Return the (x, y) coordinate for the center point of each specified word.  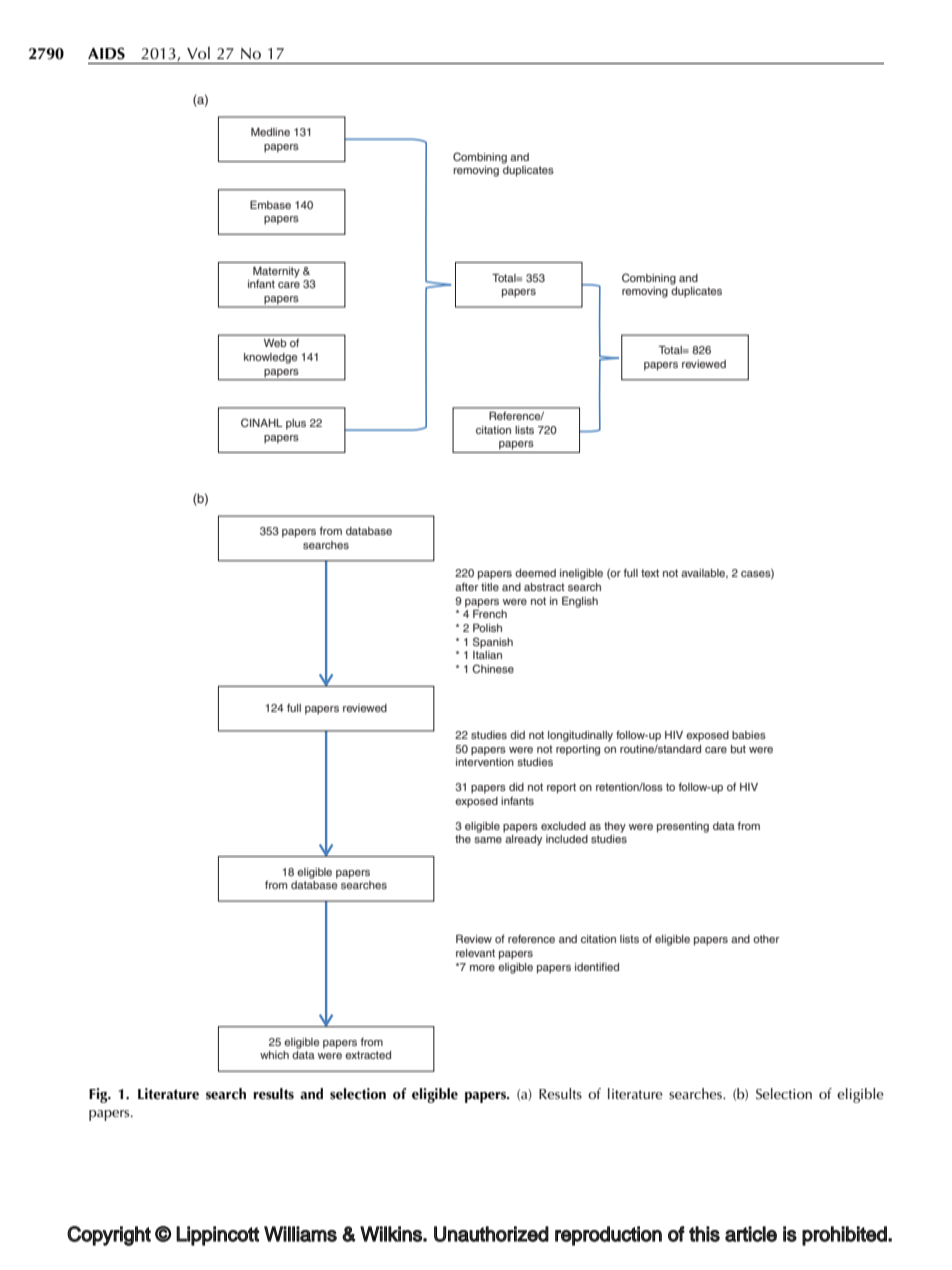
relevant (475, 953)
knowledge (270, 358)
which (274, 1055)
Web (275, 343)
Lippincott (217, 1236)
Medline (270, 132)
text (650, 573)
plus (296, 424)
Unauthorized (491, 1234)
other (766, 939)
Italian (487, 655)
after (466, 587)
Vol (198, 53)
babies (749, 735)
